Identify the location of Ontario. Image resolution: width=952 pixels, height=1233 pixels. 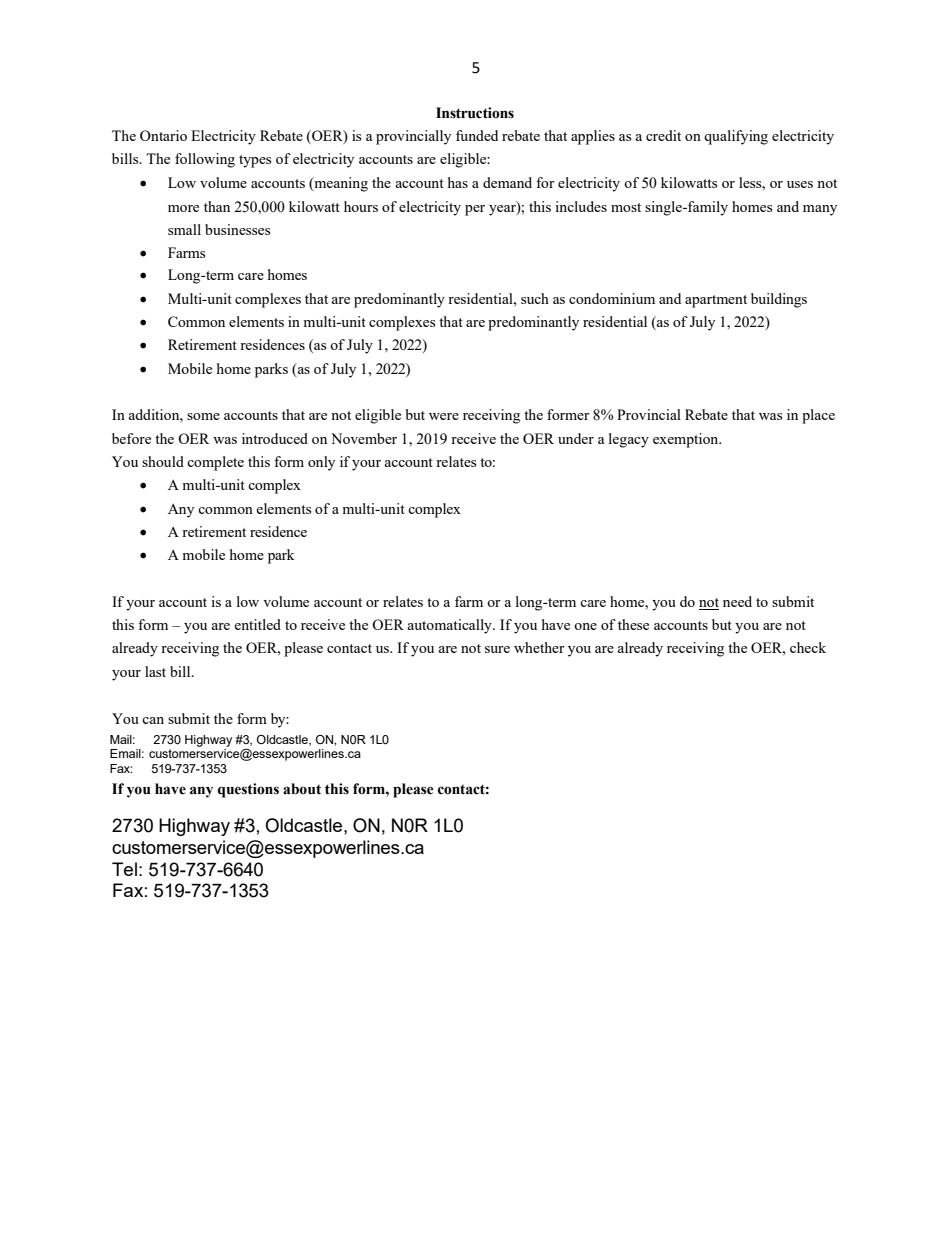
(163, 135).
